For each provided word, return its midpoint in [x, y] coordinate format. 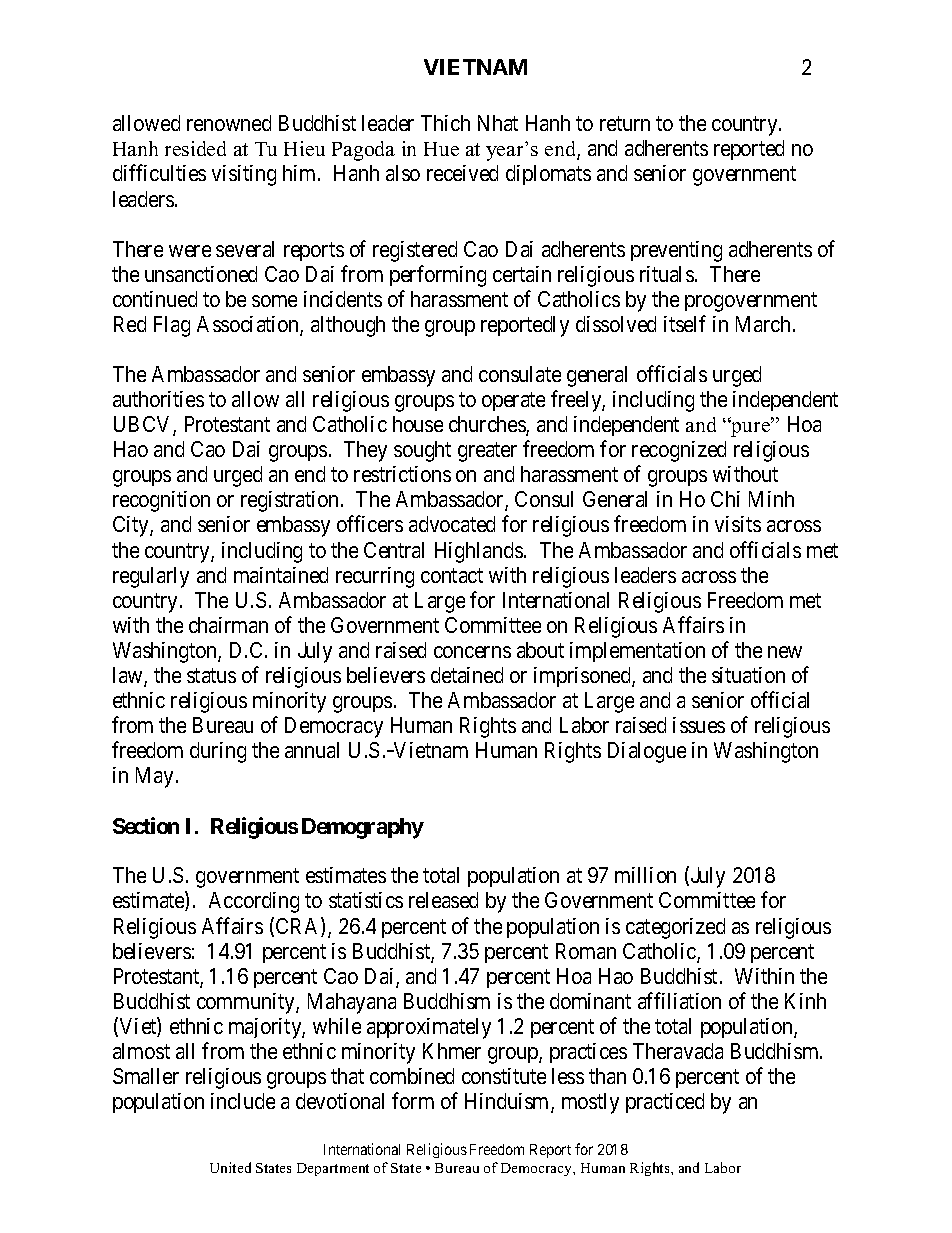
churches [488, 425]
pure [751, 428]
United [230, 1167]
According [254, 902]
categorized [675, 928]
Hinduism [508, 1102]
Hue [441, 149]
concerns [472, 652]
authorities [158, 399]
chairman [228, 625]
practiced [665, 1103]
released [443, 900]
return [625, 124]
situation [748, 675]
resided [195, 148]
